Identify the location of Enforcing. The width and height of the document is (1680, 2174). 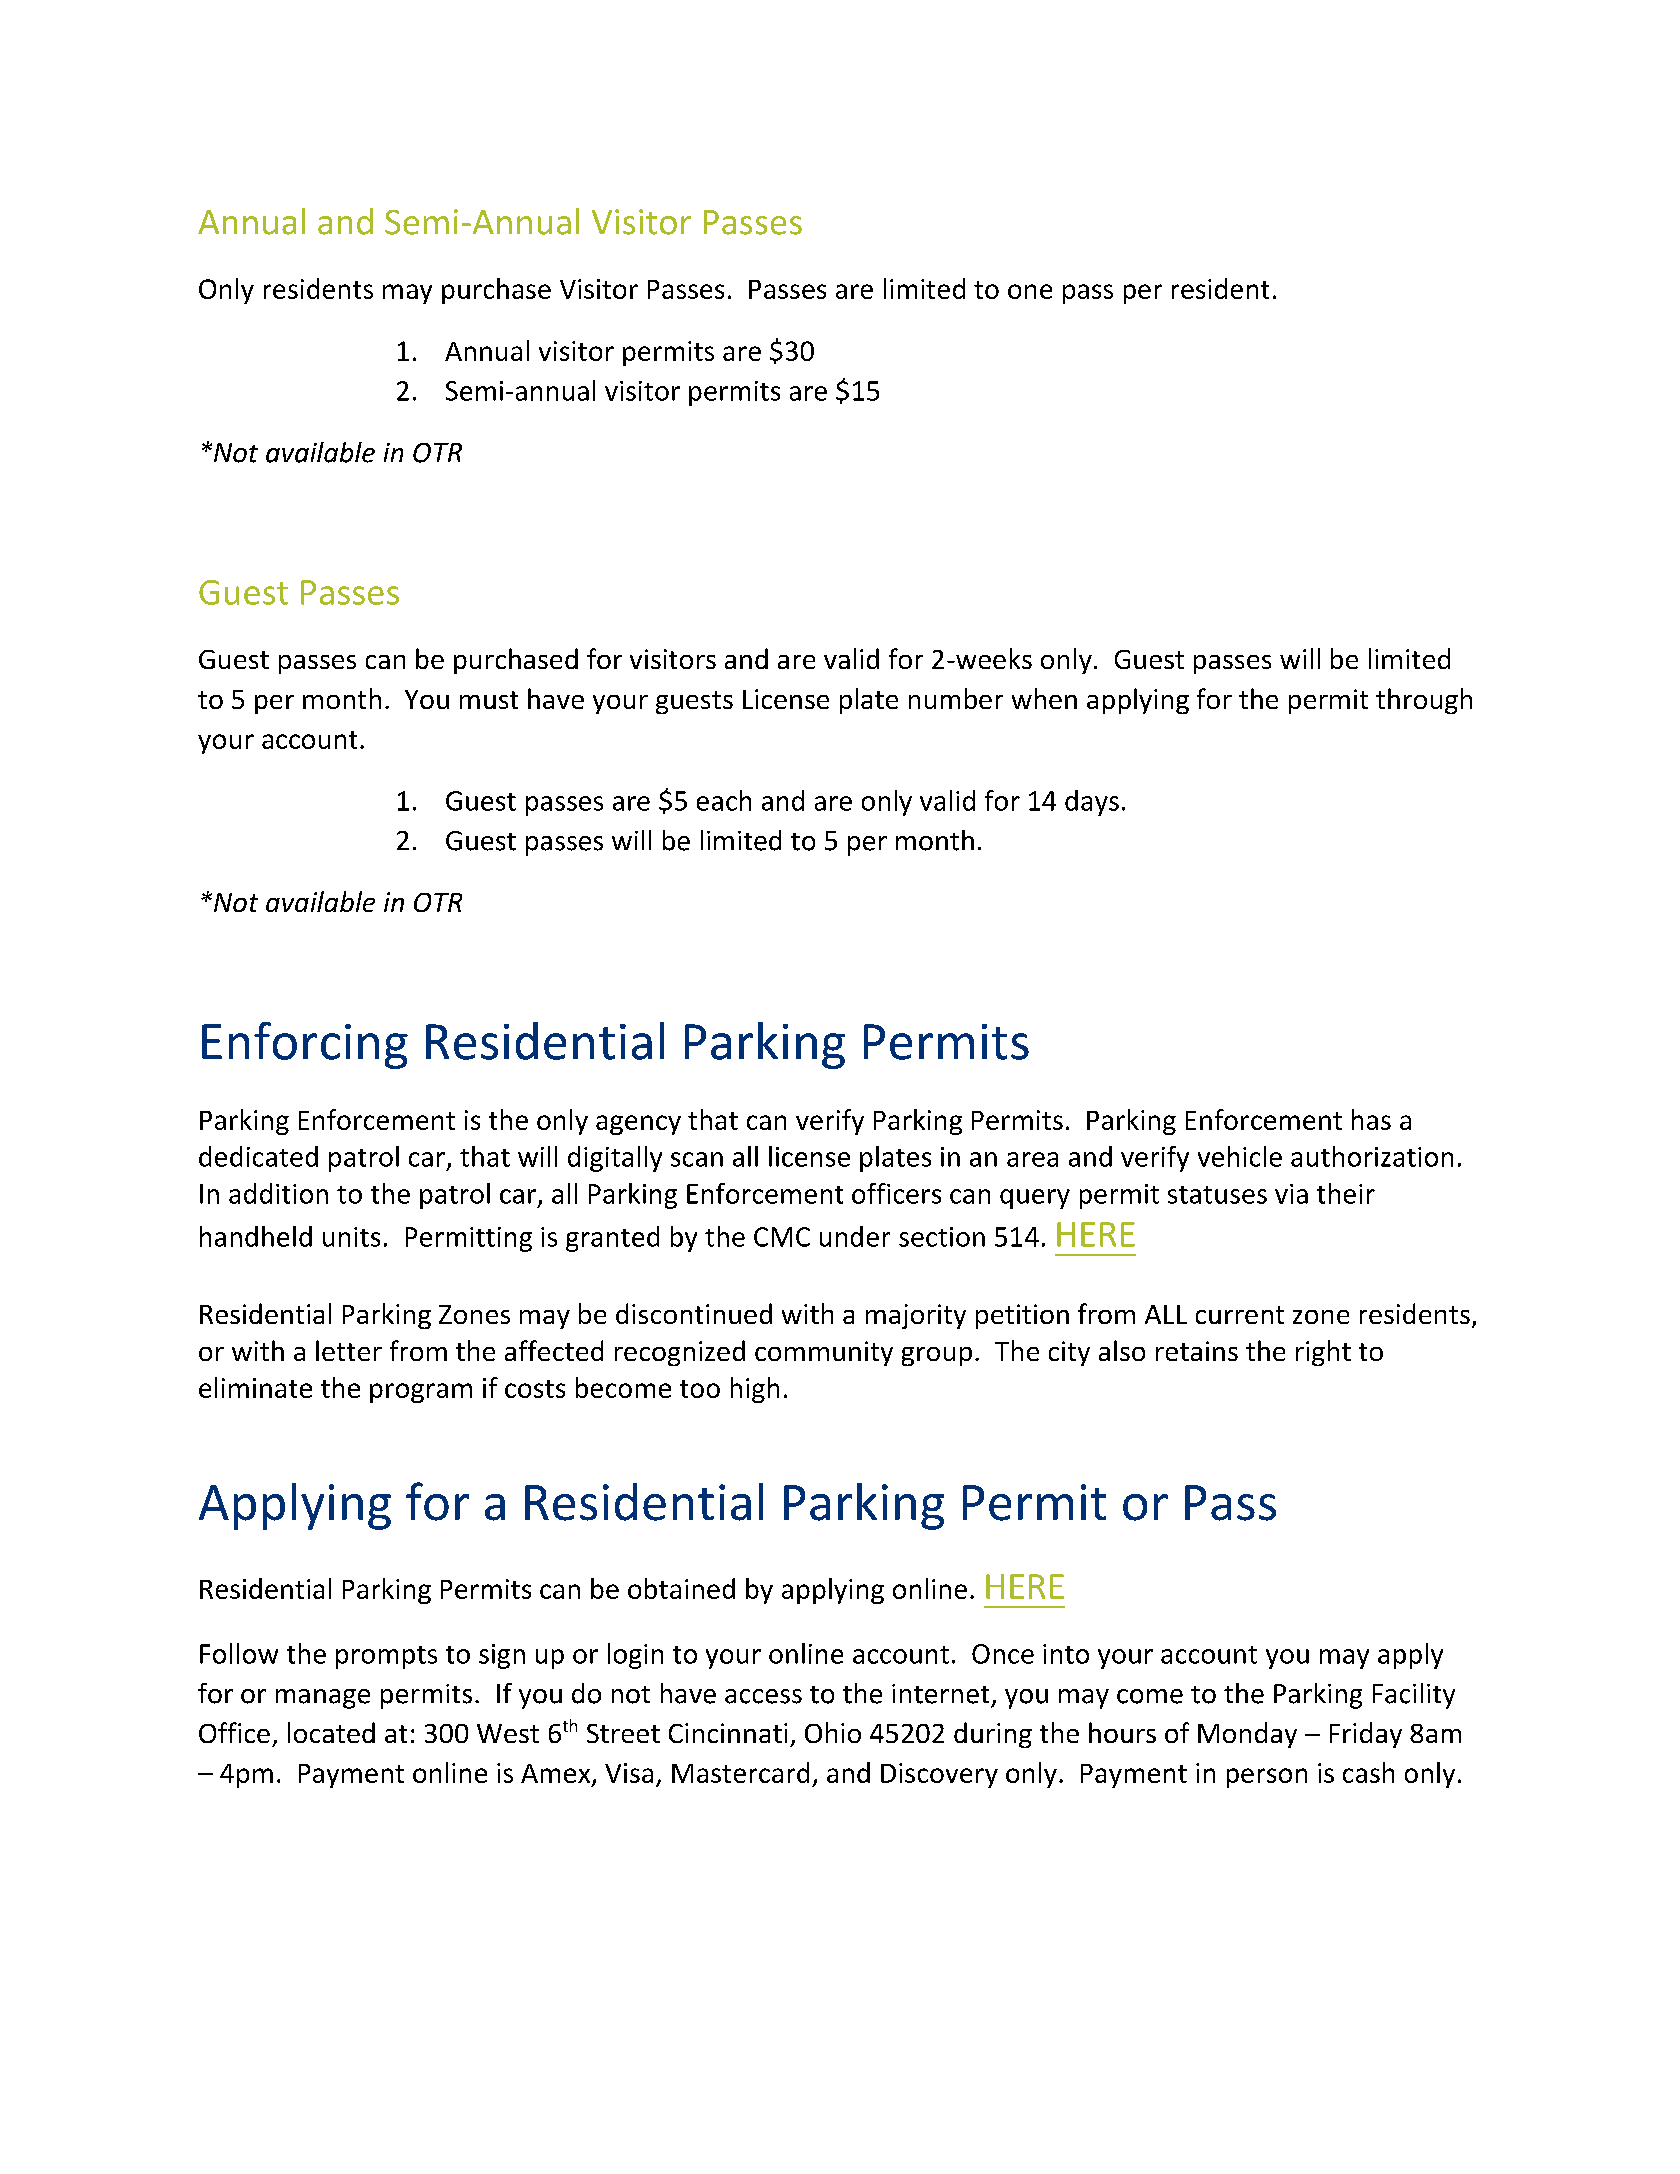
(305, 1045).
